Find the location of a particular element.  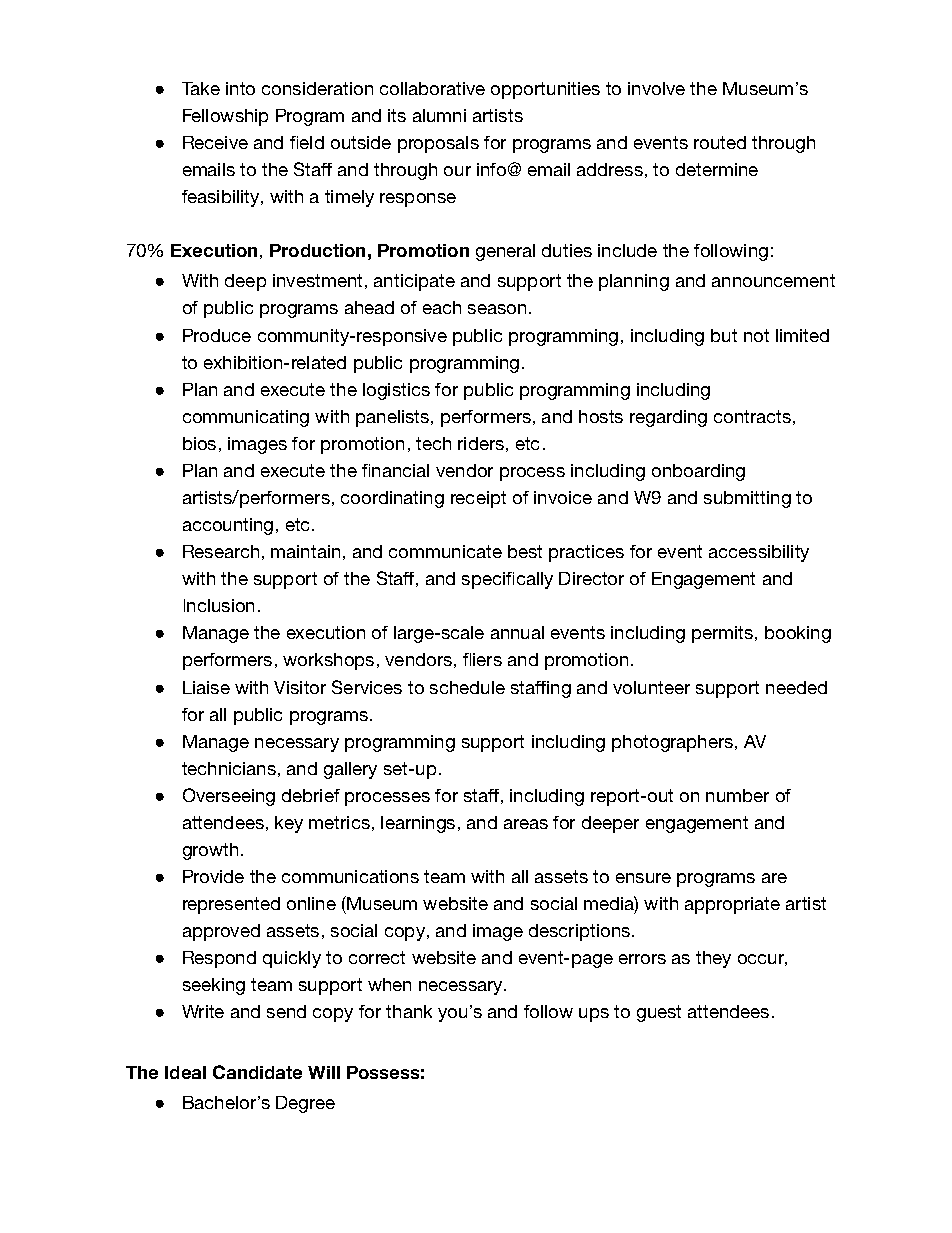

alumni is located at coordinates (439, 115).
